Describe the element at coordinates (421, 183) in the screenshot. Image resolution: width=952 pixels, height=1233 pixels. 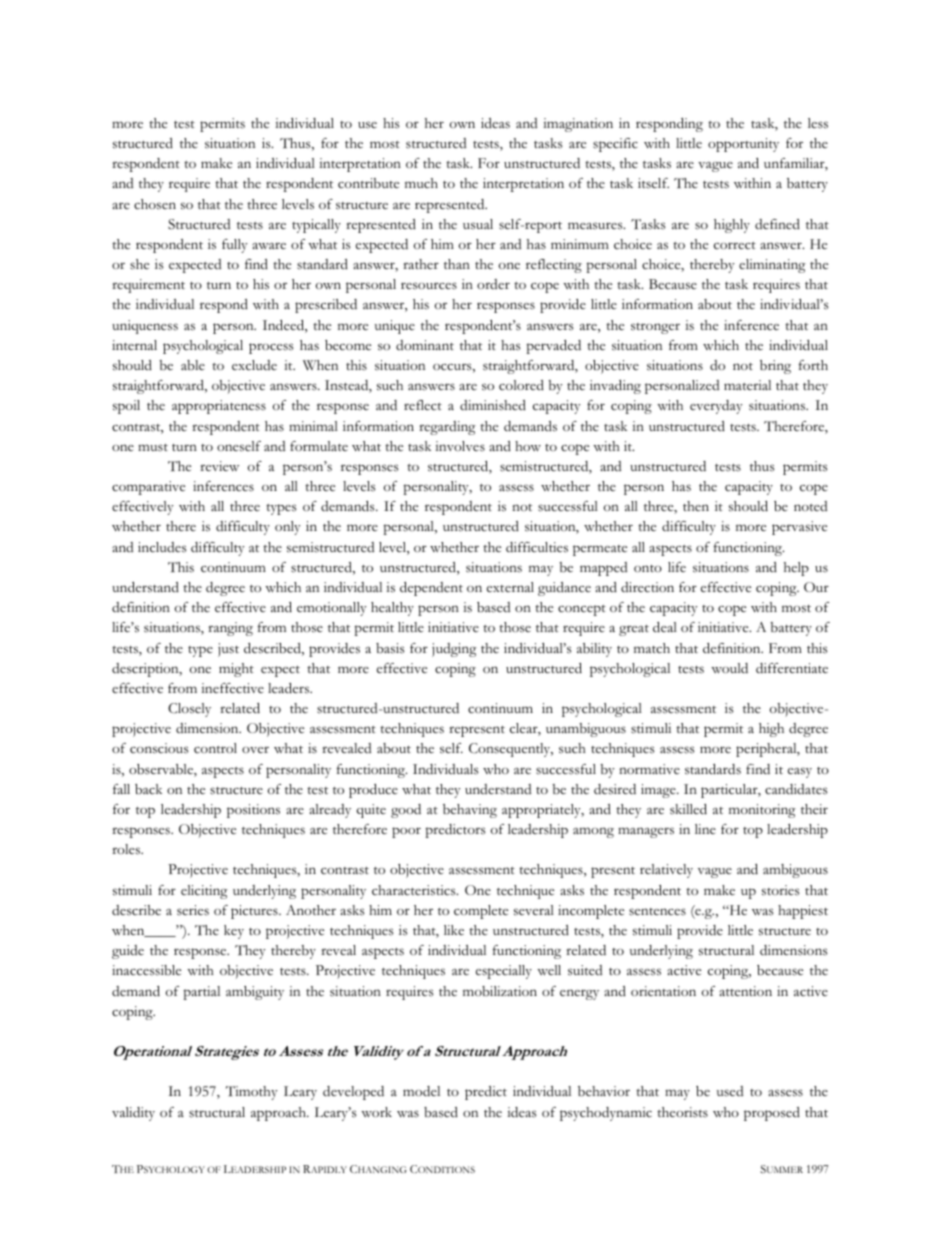
I see `much` at that location.
